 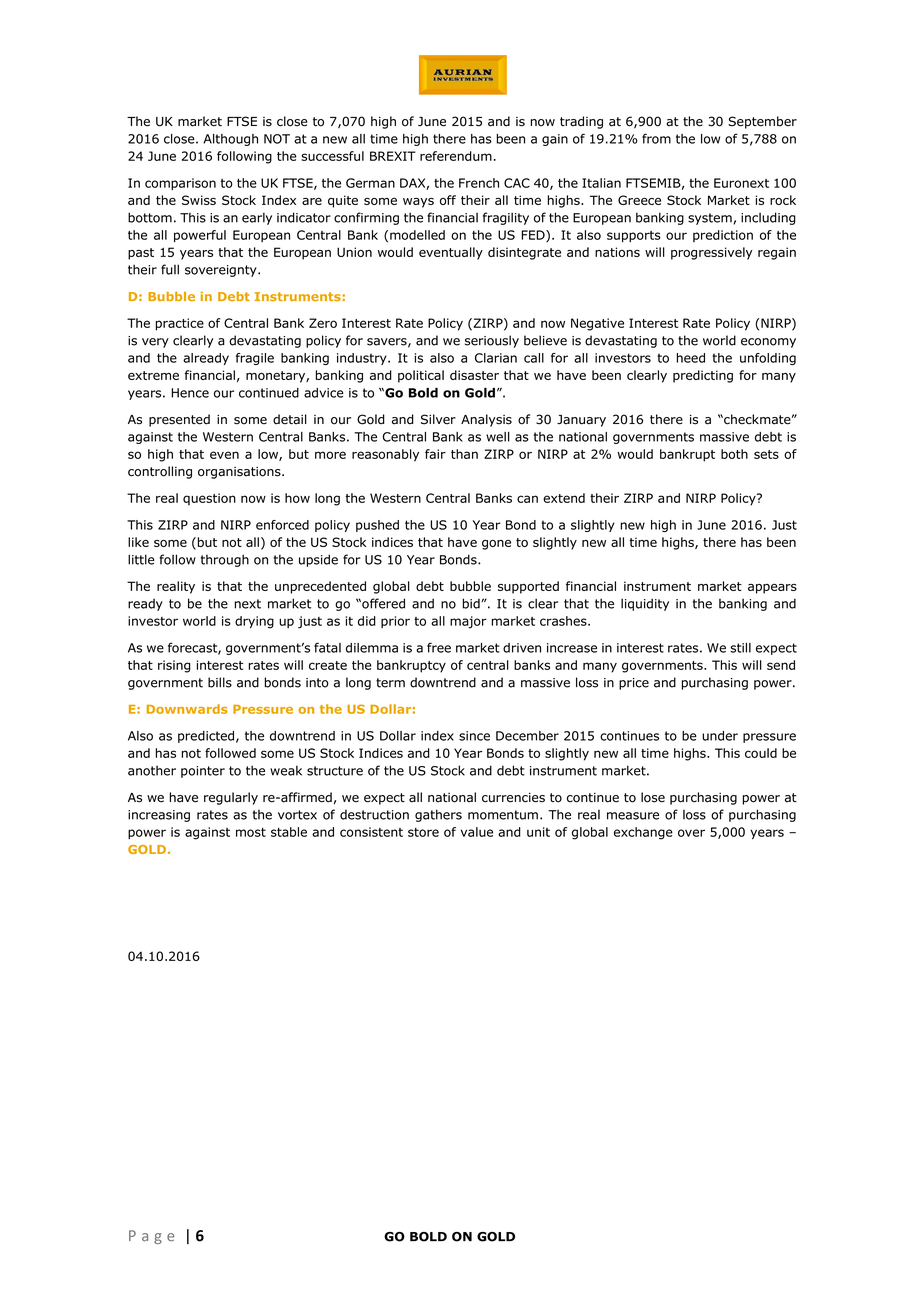 I want to click on both, so click(x=734, y=454).
